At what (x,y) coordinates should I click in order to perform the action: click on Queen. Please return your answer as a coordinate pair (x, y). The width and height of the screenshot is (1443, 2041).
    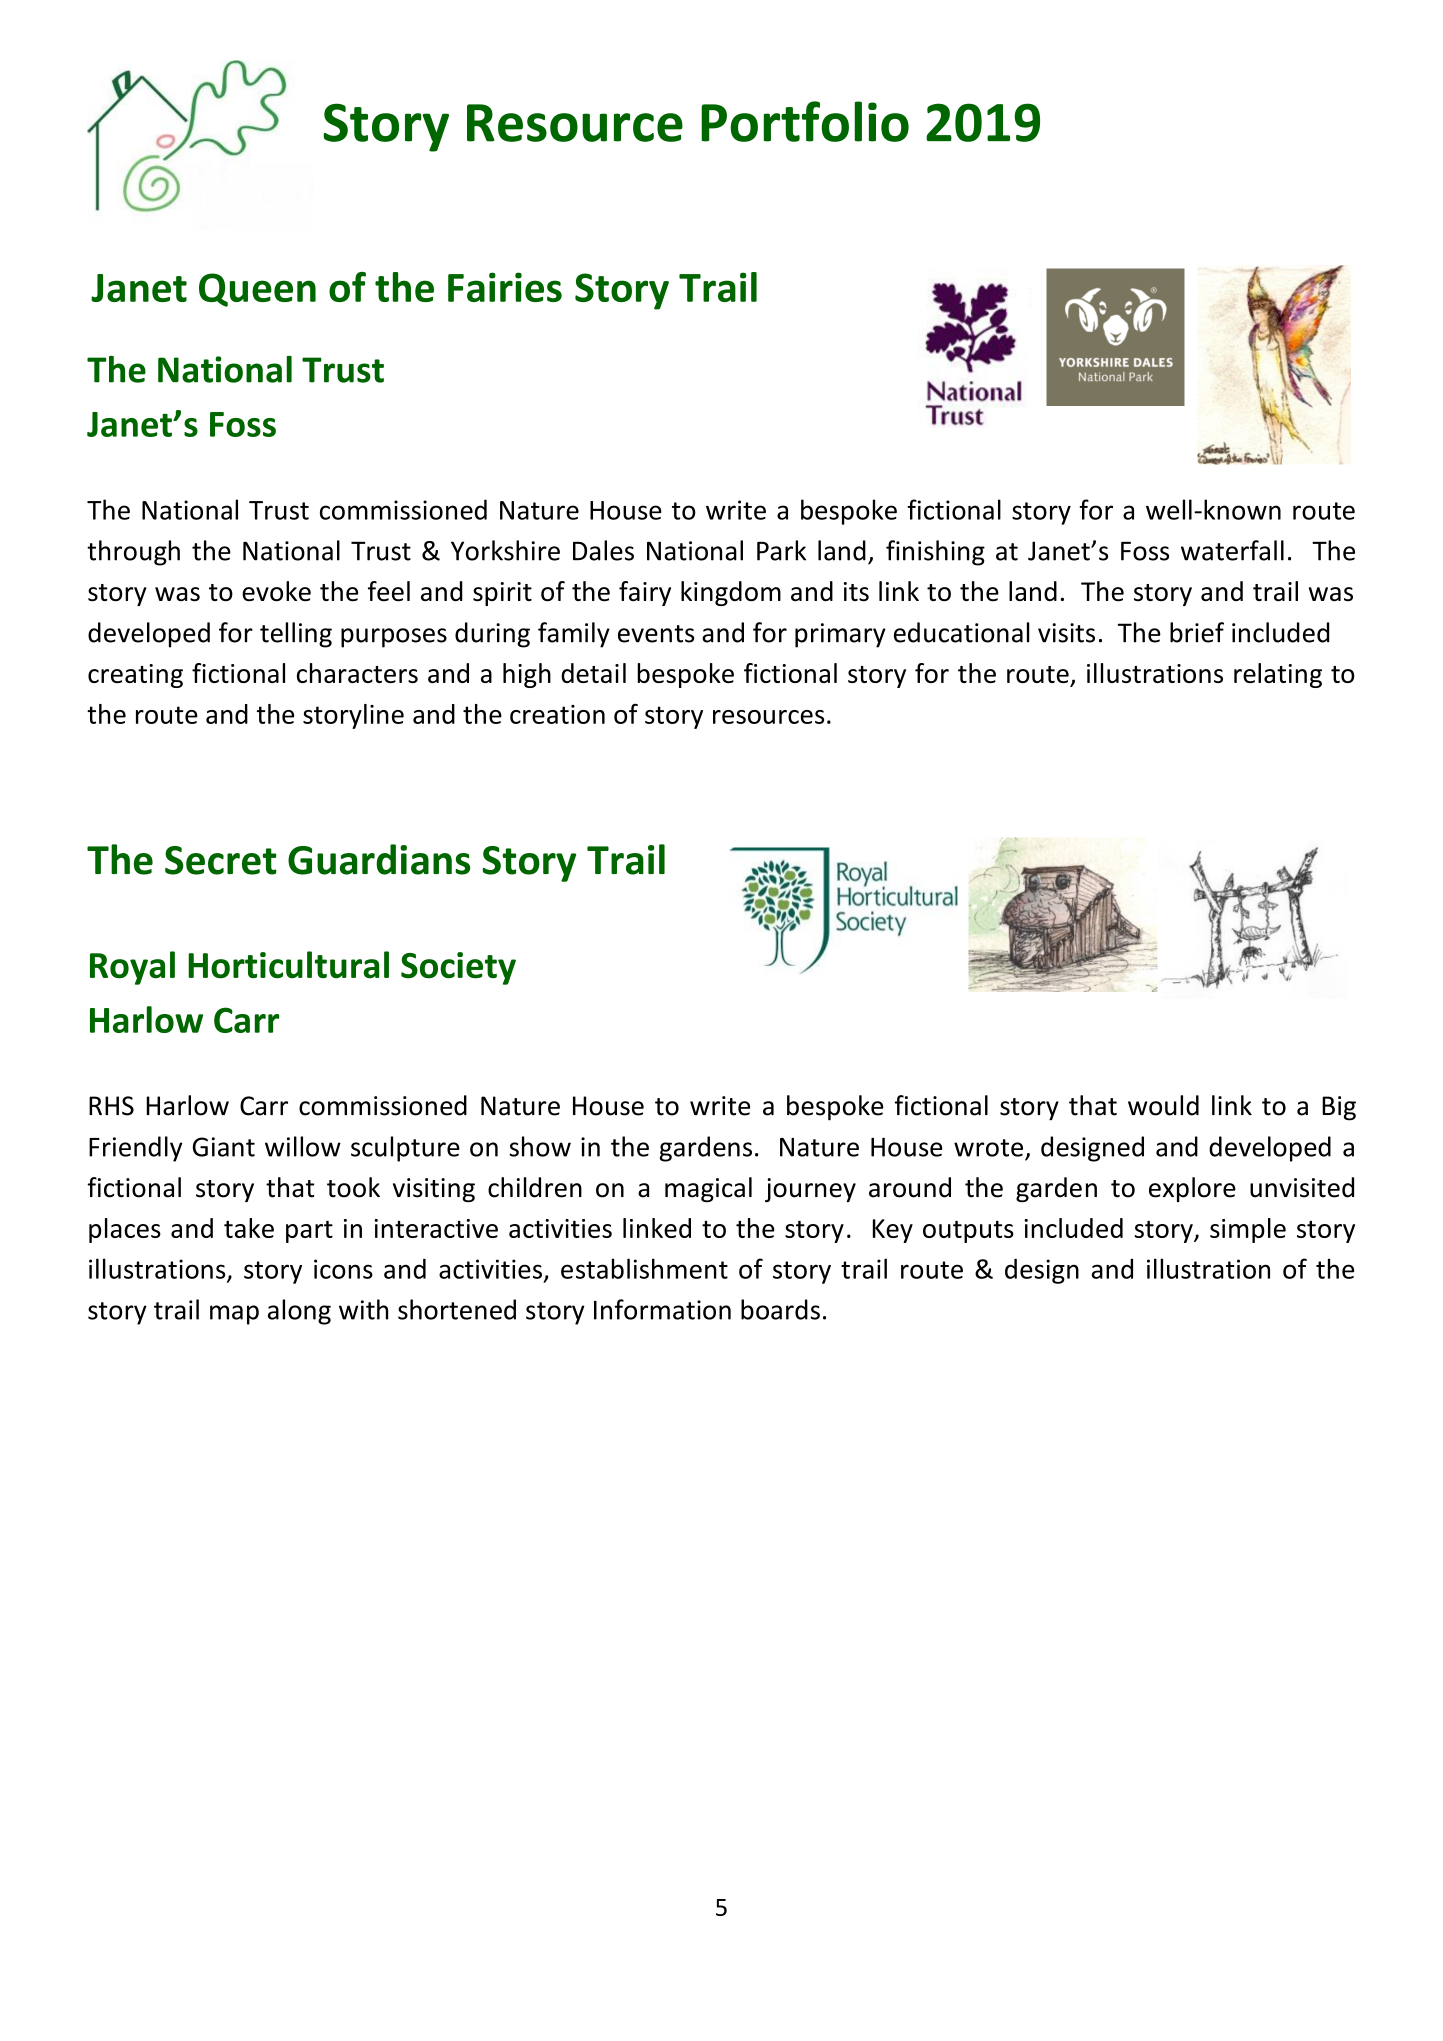
    Looking at the image, I should click on (257, 290).
